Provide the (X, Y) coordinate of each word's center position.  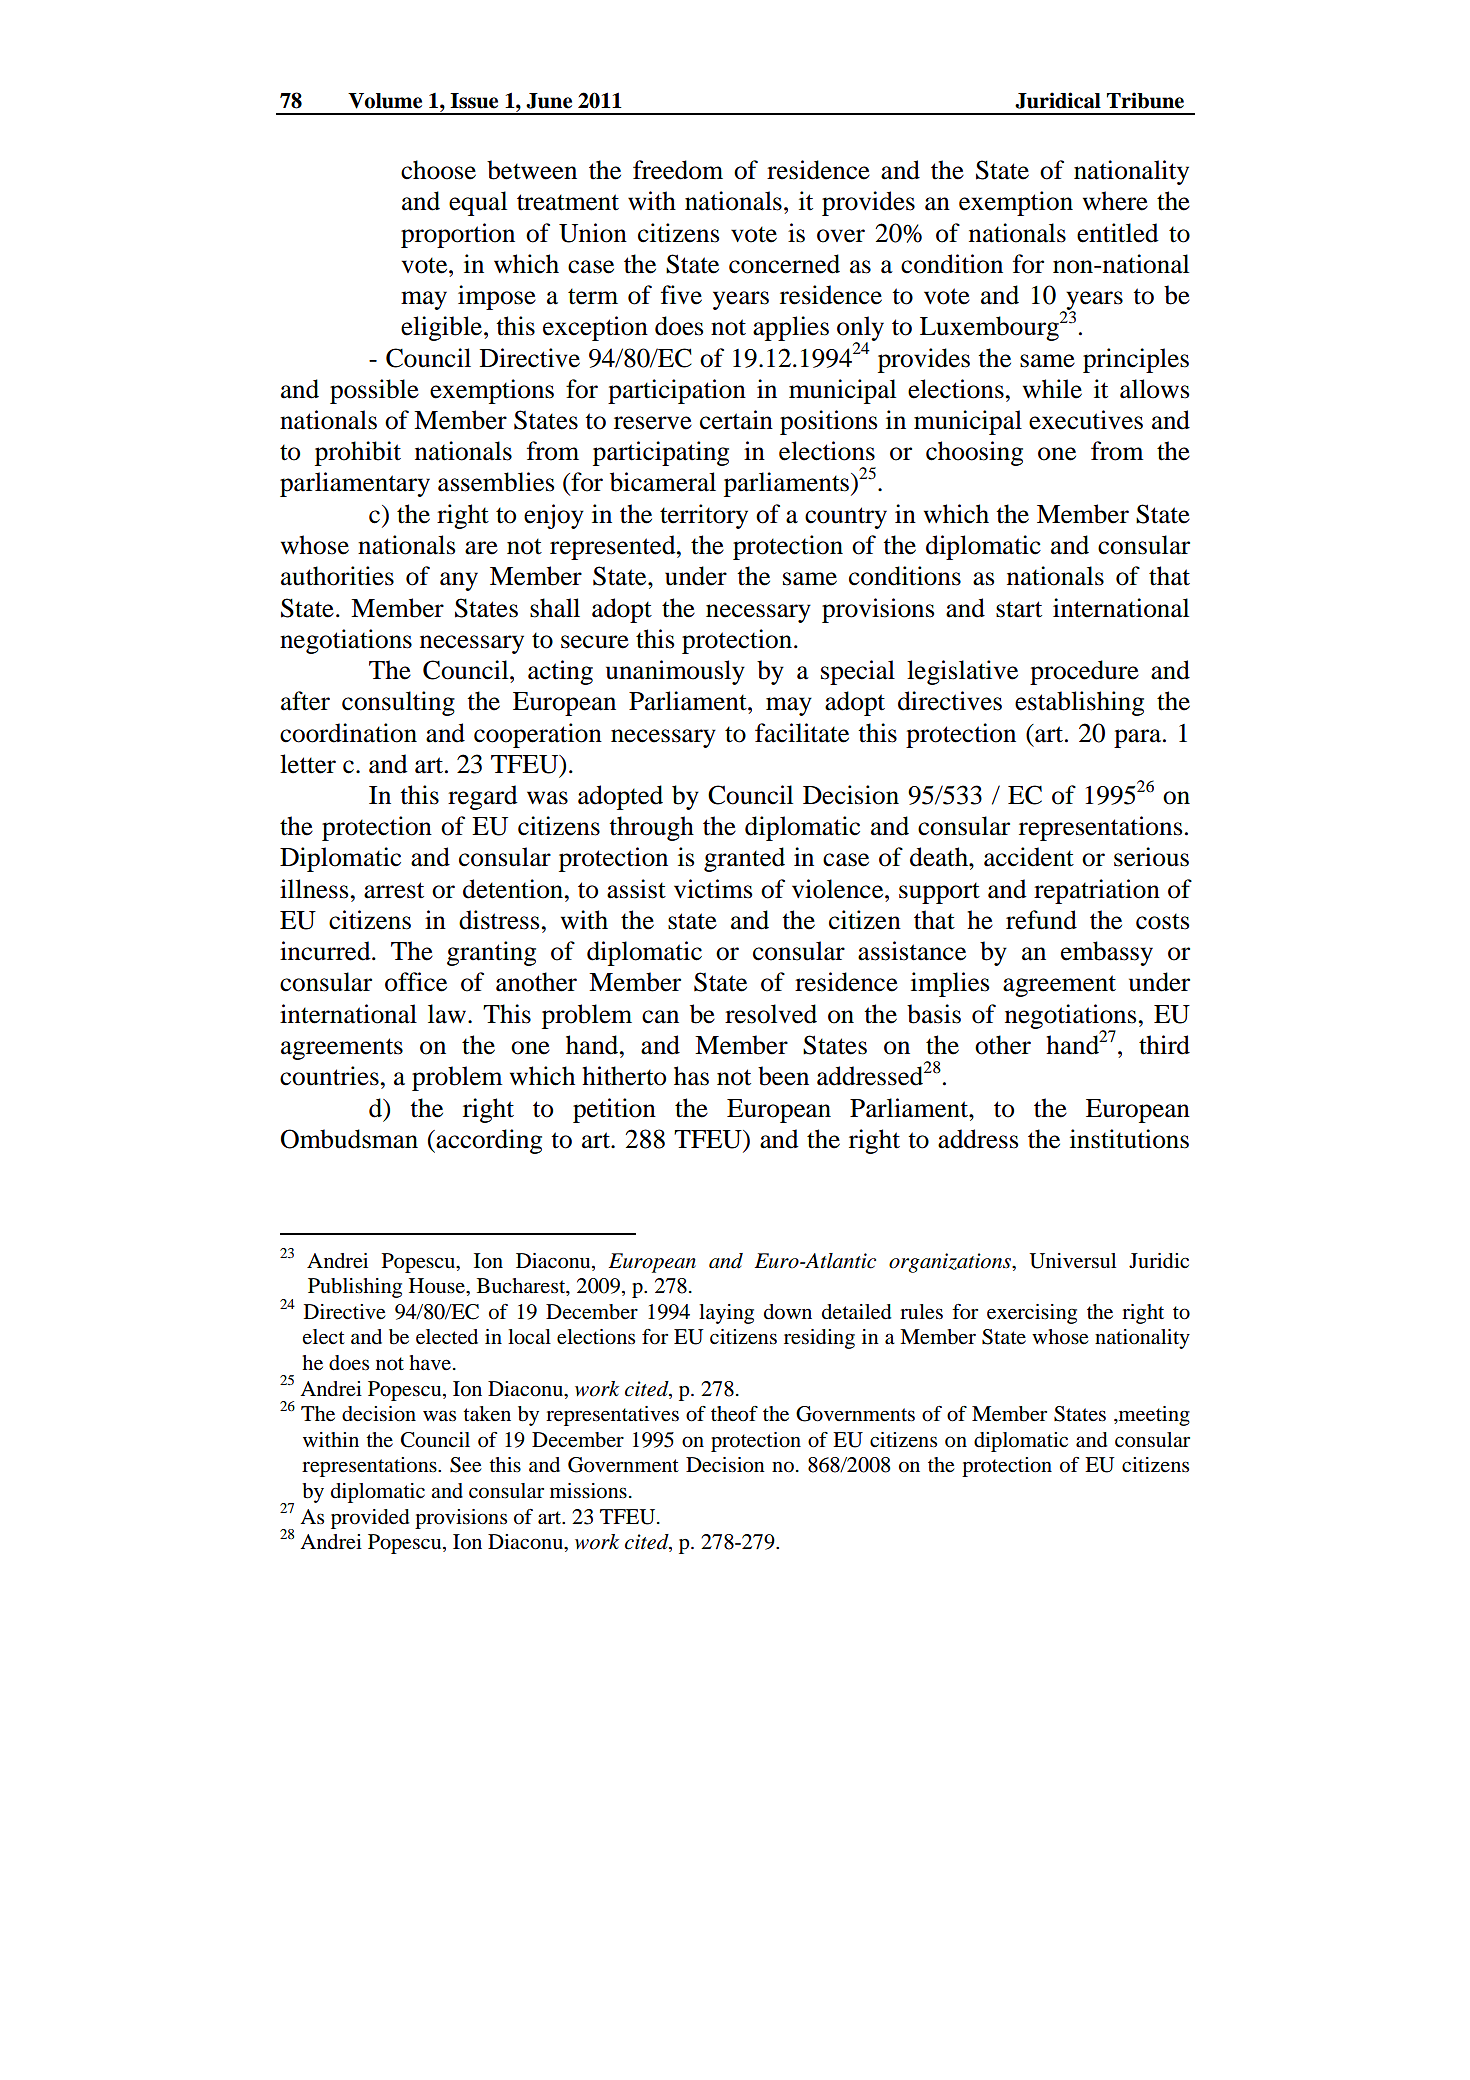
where (1115, 201)
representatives (612, 1416)
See (466, 1465)
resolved (771, 1014)
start (1019, 609)
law (447, 1014)
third (1164, 1045)
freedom (678, 170)
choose (438, 170)
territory (704, 516)
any (459, 581)
